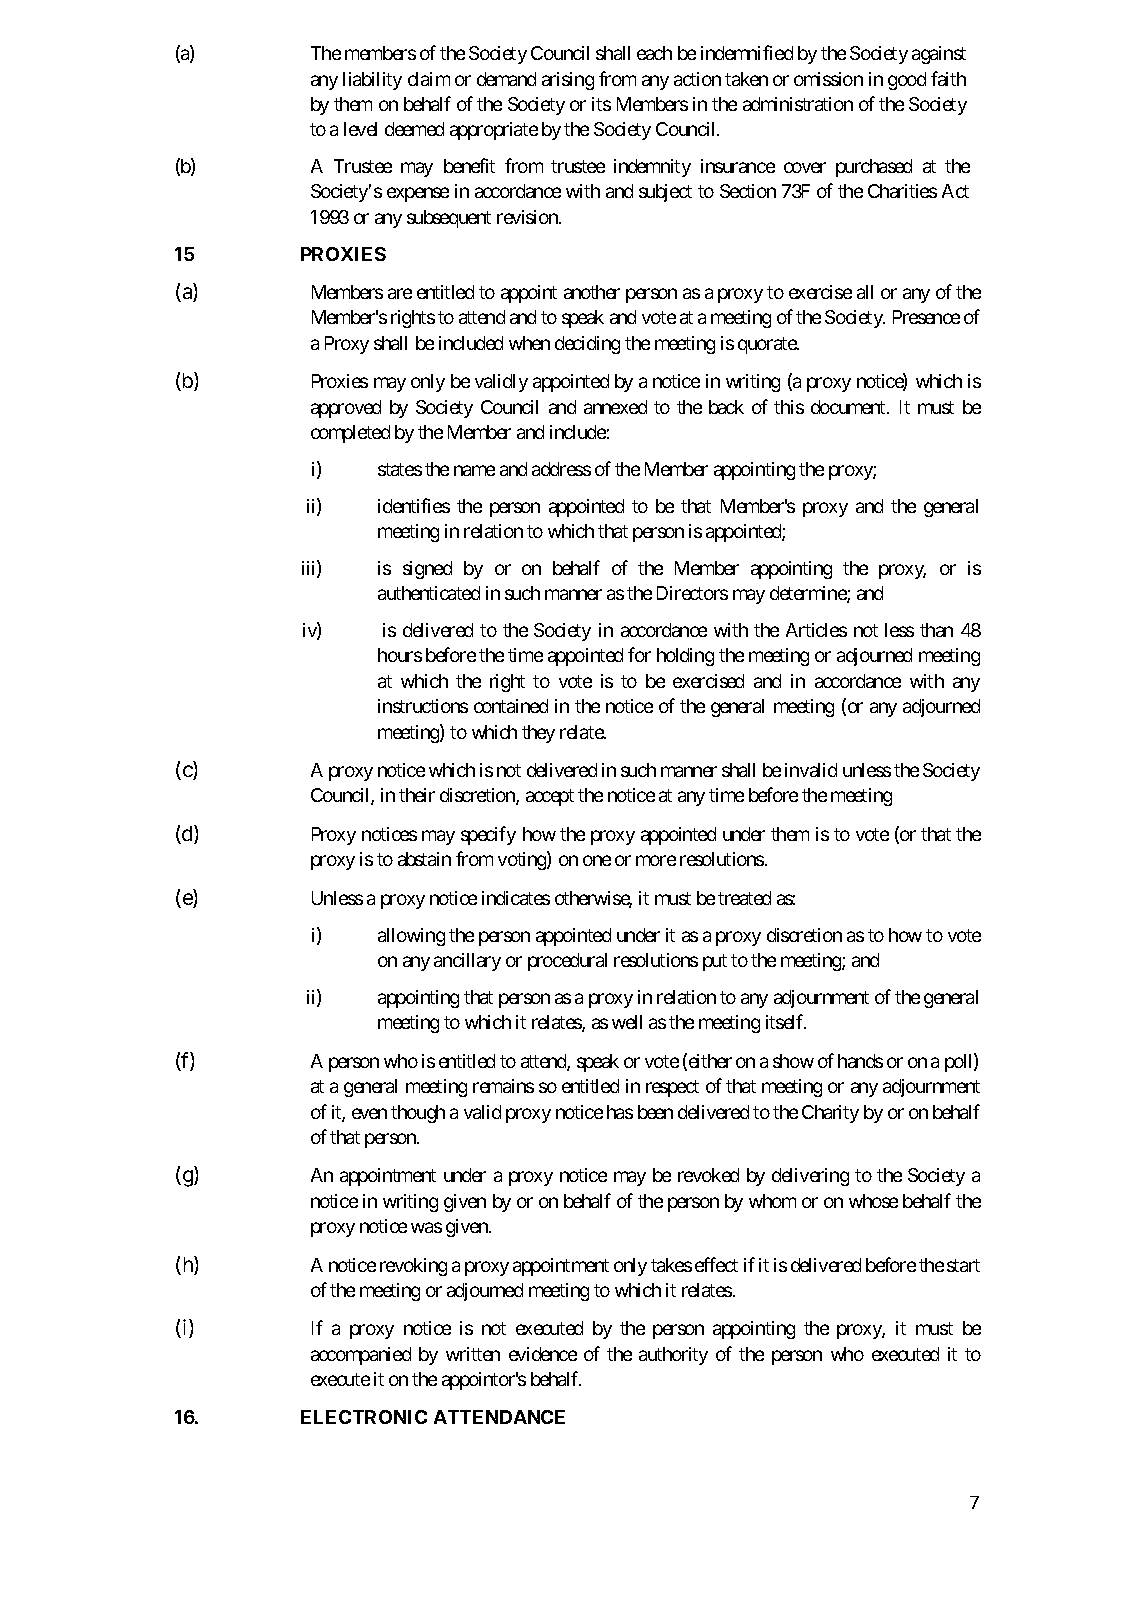 This screenshot has width=1141, height=1613. What do you see at coordinates (830, 1114) in the screenshot?
I see `Charity` at bounding box center [830, 1114].
